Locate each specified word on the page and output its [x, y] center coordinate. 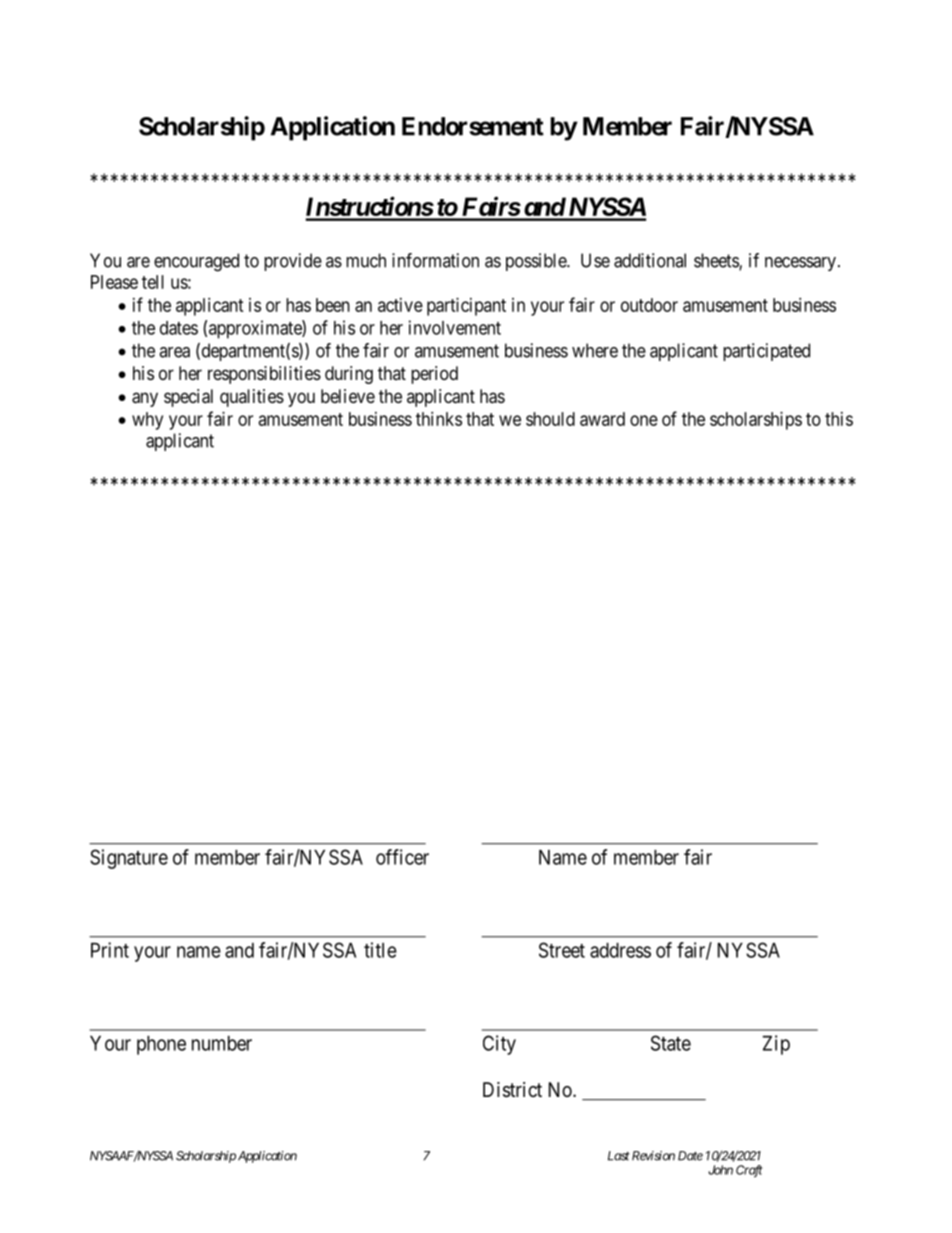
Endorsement [473, 126]
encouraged [196, 262]
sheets [717, 261]
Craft [749, 1171]
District [512, 1090]
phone [161, 1045]
